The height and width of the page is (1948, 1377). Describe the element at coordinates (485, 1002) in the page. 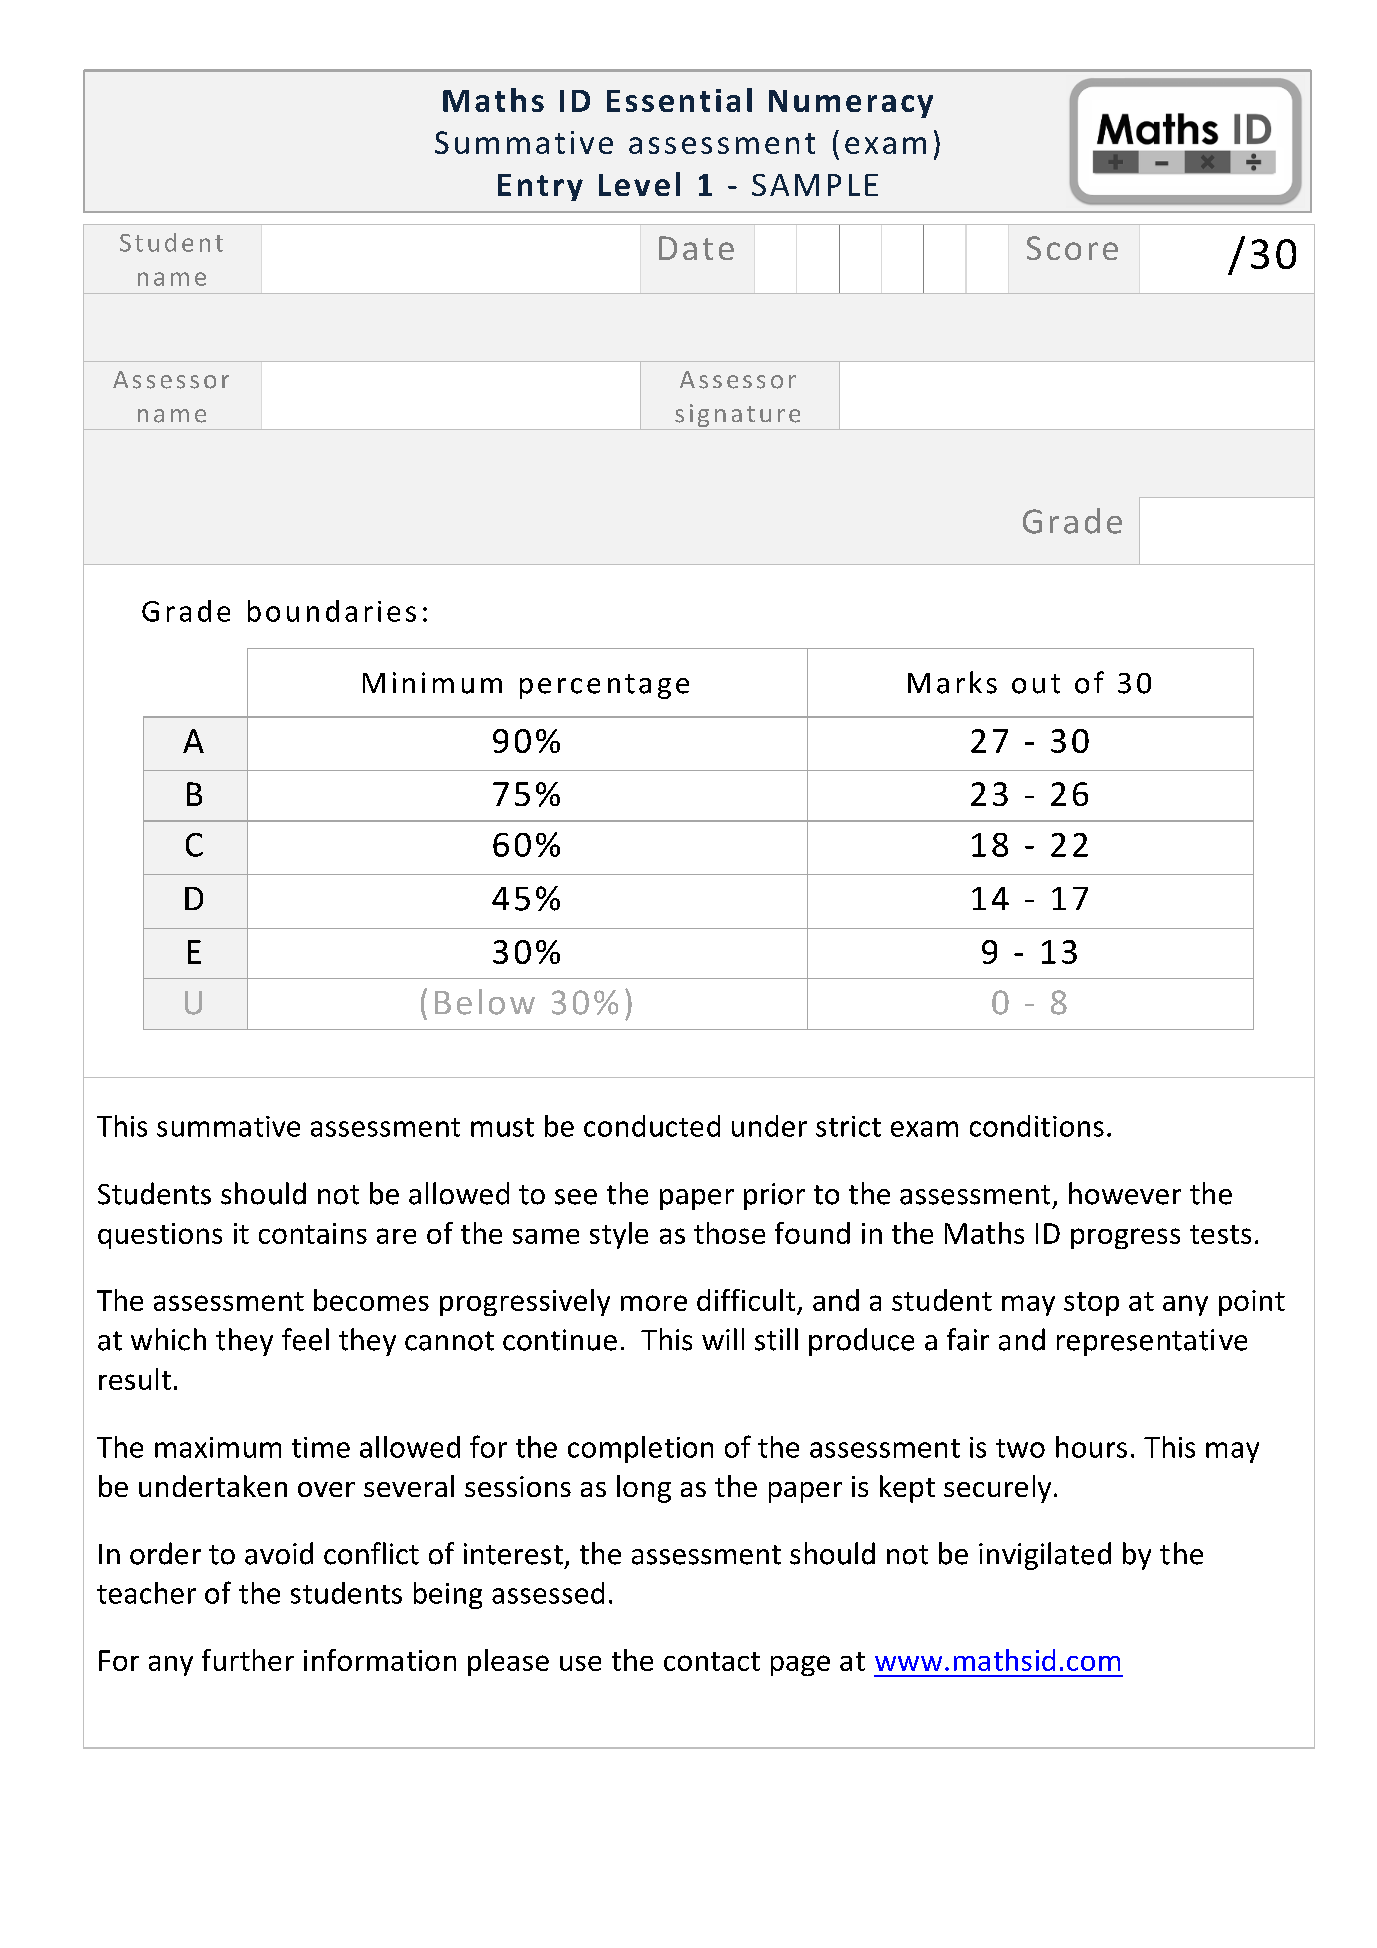

I see `Below` at that location.
